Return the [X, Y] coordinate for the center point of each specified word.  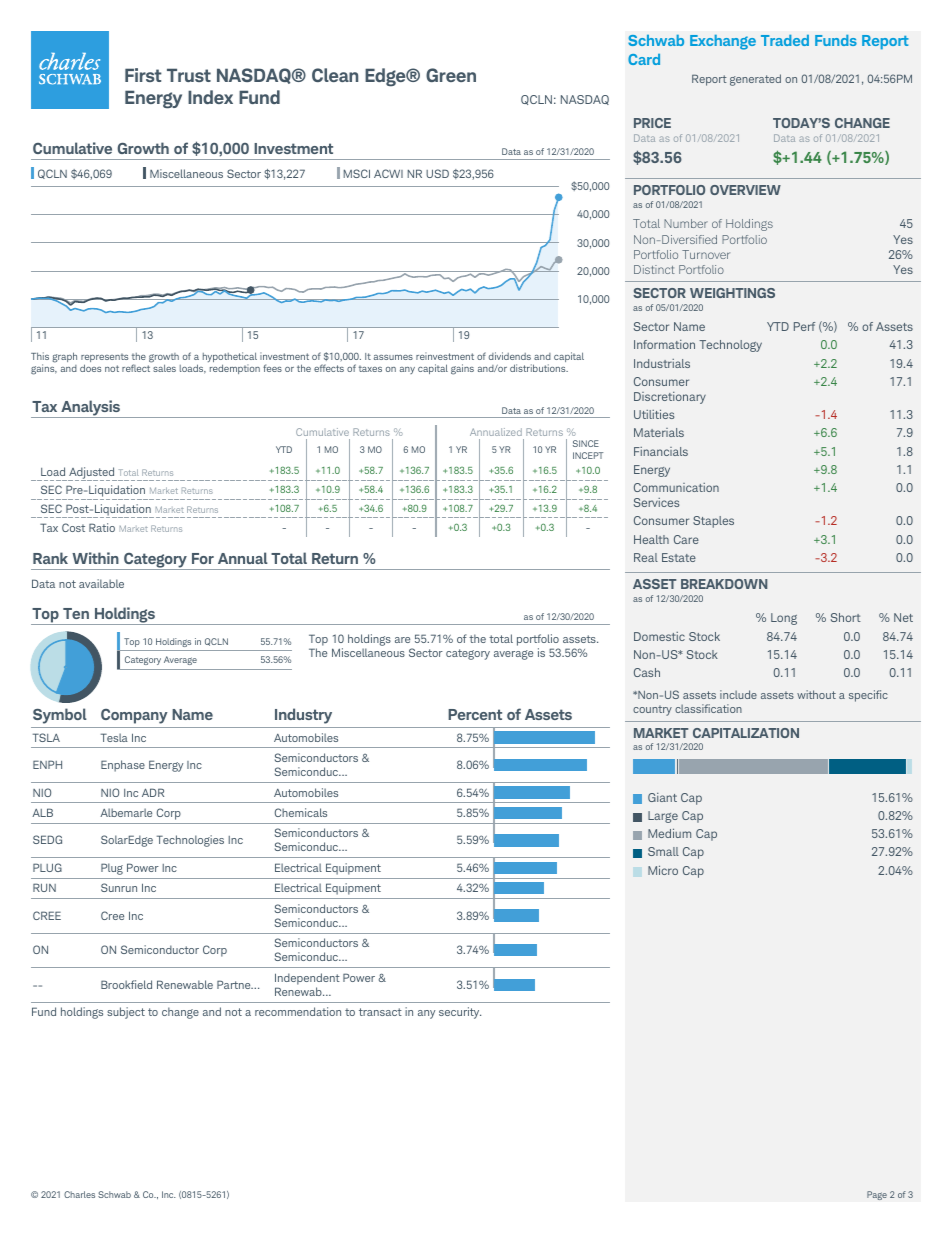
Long [784, 619]
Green [451, 75]
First [143, 75]
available [101, 583]
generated [755, 80]
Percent [475, 714]
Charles [79, 1194]
